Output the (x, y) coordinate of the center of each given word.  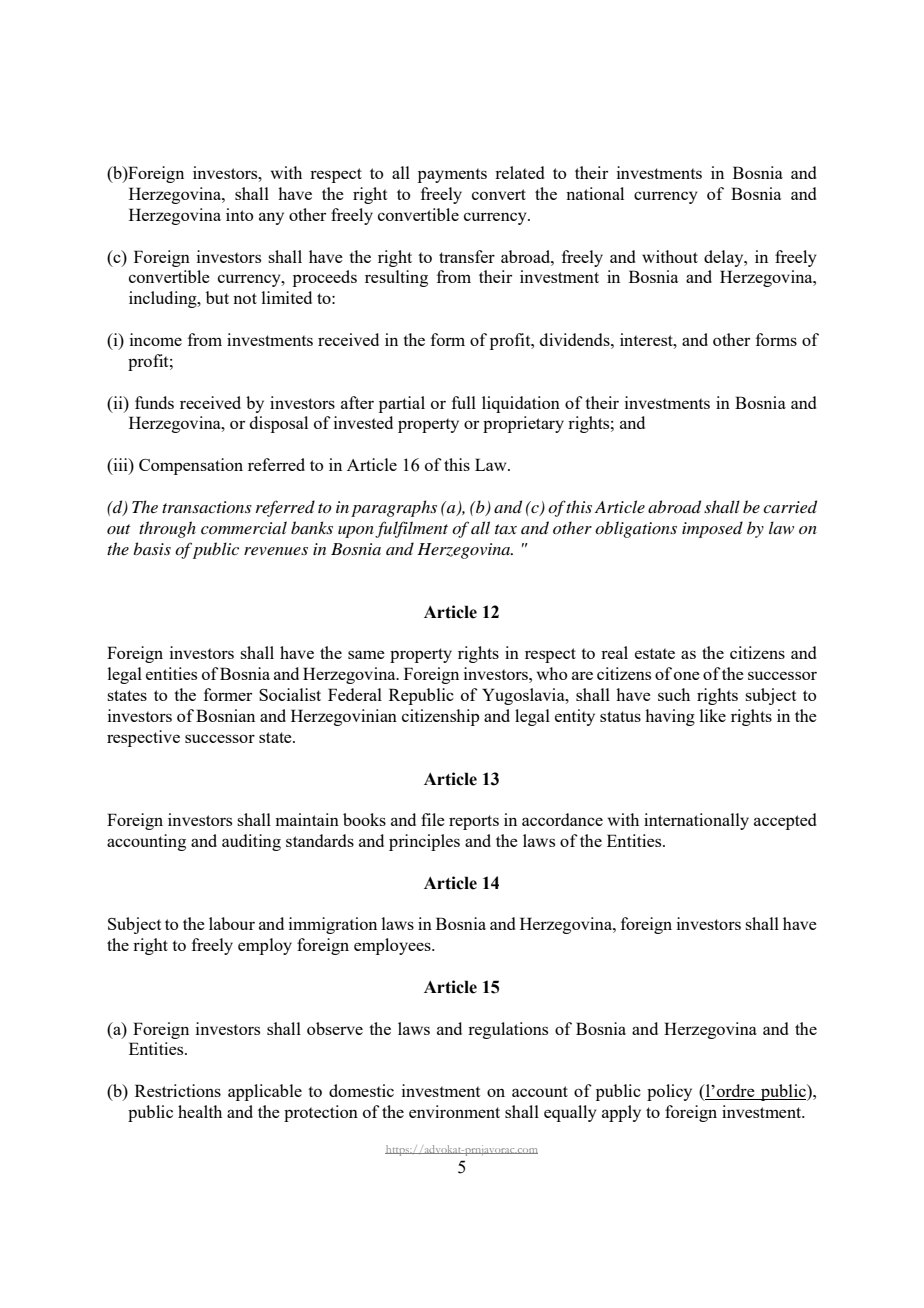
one (687, 676)
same (366, 654)
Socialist (290, 694)
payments (452, 175)
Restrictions (178, 1090)
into (239, 214)
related (519, 172)
